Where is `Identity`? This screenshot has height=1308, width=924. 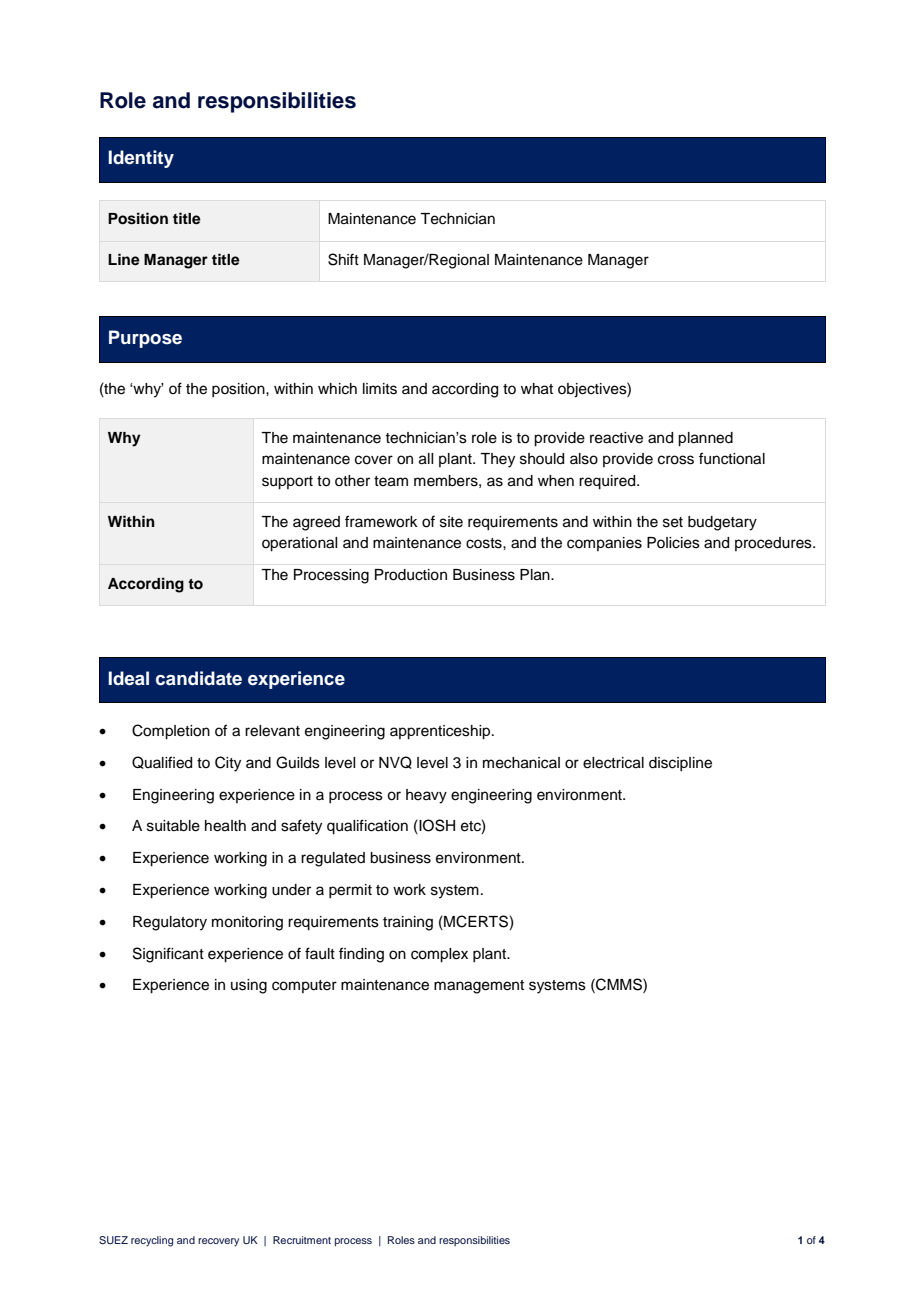 Identity is located at coordinates (141, 159).
